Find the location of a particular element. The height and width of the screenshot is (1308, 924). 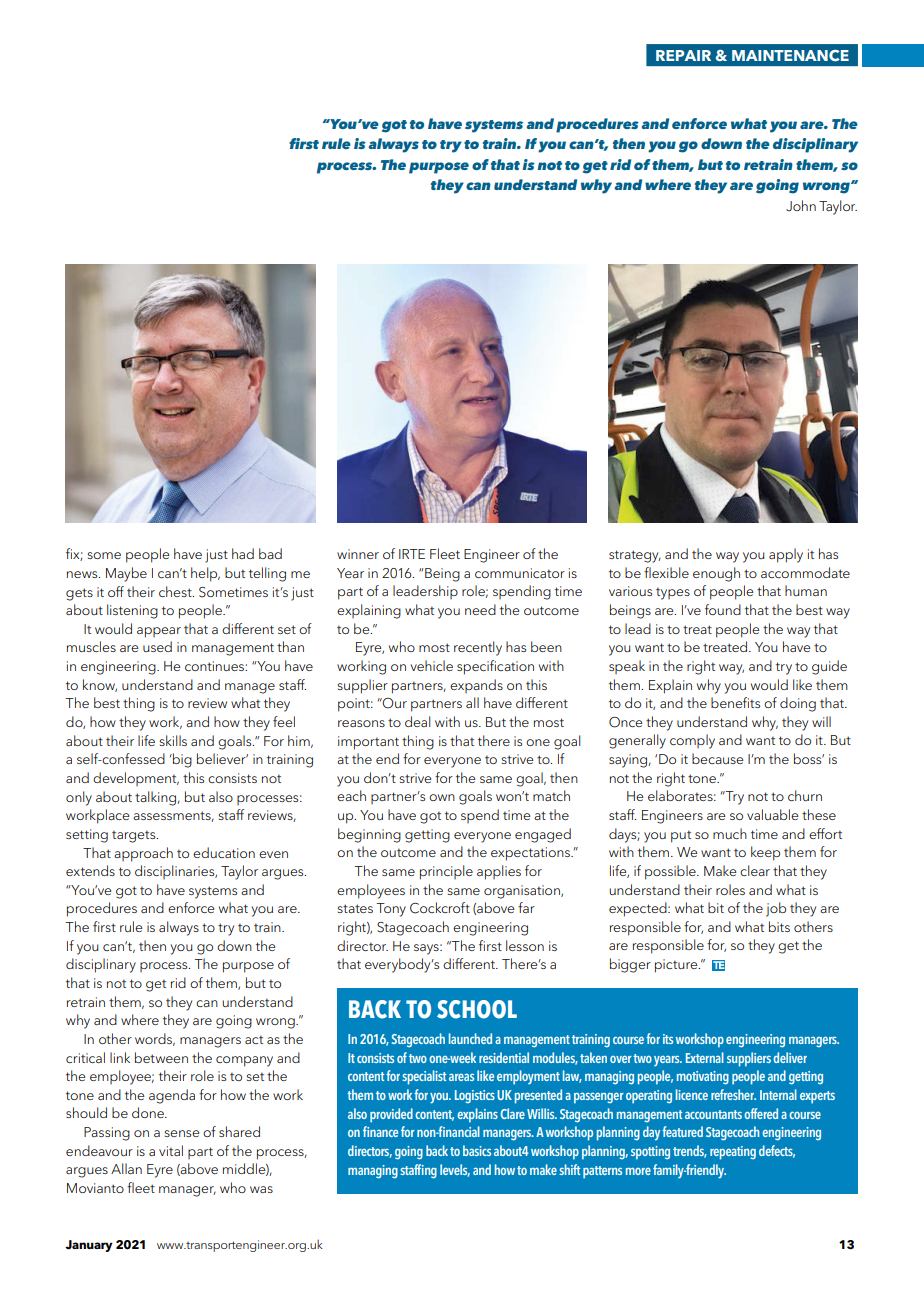

Allan is located at coordinates (126, 1168).
